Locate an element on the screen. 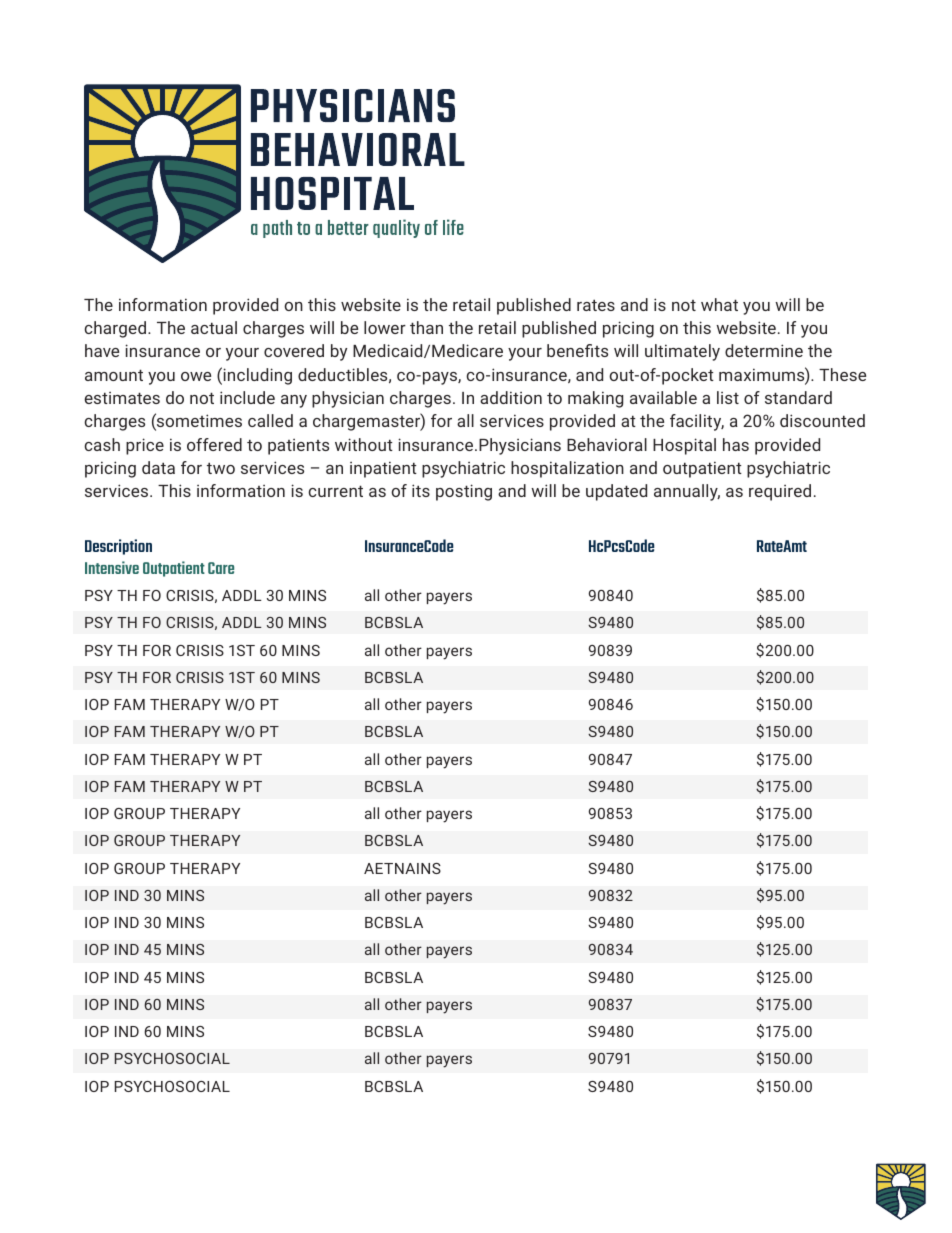  than is located at coordinates (426, 327).
